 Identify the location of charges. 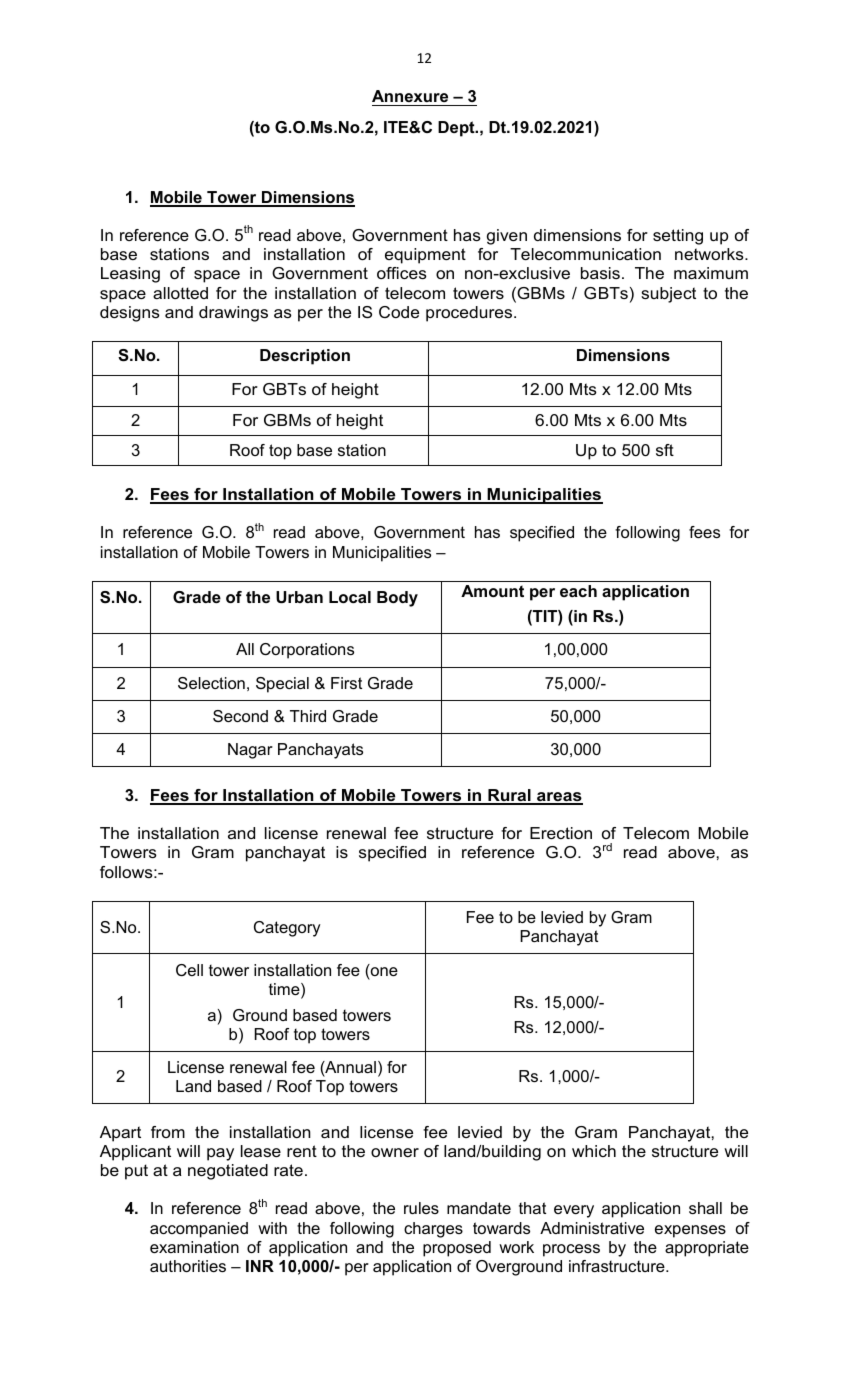
(433, 1230).
